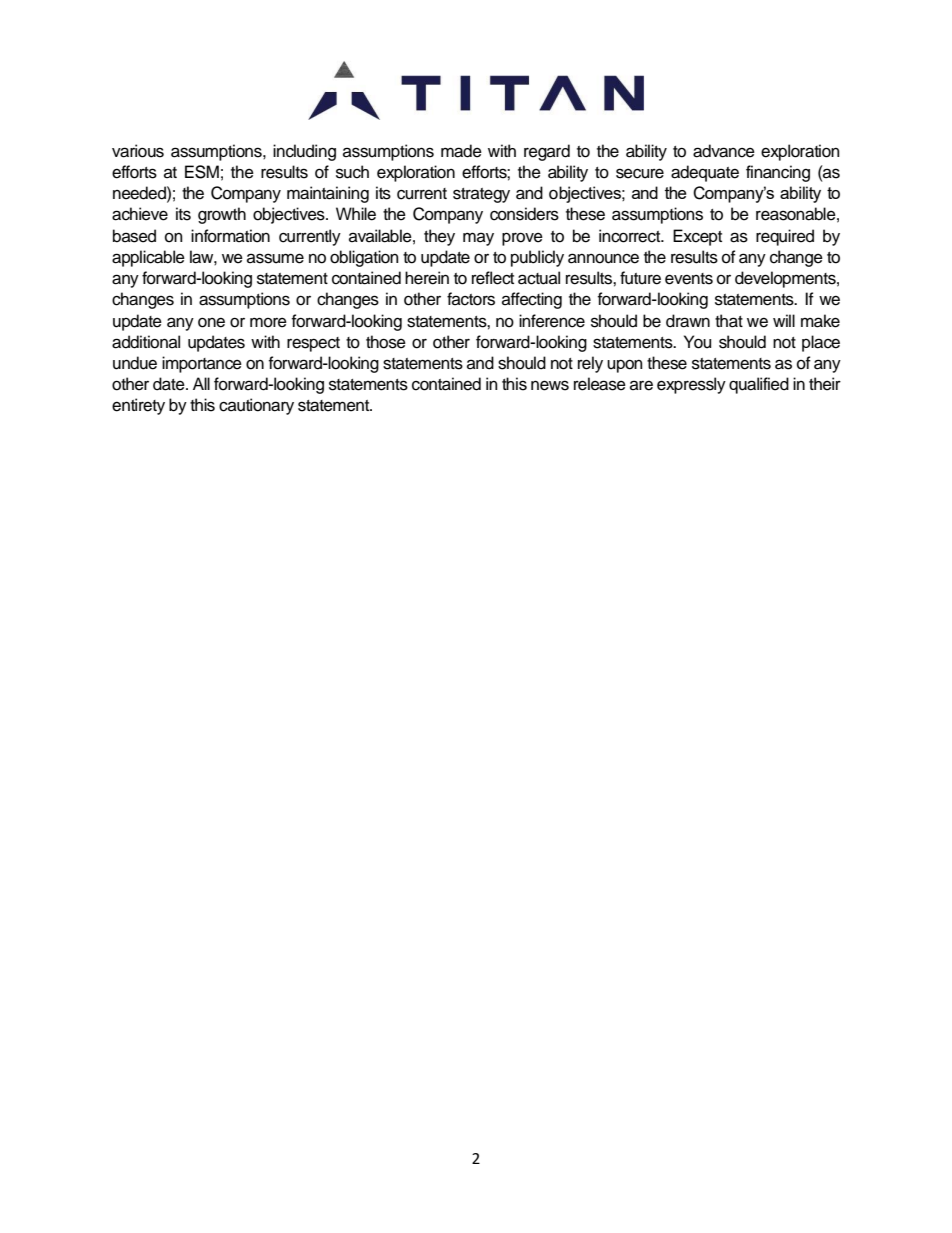 The image size is (952, 1233). What do you see at coordinates (697, 342) in the image?
I see `You` at bounding box center [697, 342].
